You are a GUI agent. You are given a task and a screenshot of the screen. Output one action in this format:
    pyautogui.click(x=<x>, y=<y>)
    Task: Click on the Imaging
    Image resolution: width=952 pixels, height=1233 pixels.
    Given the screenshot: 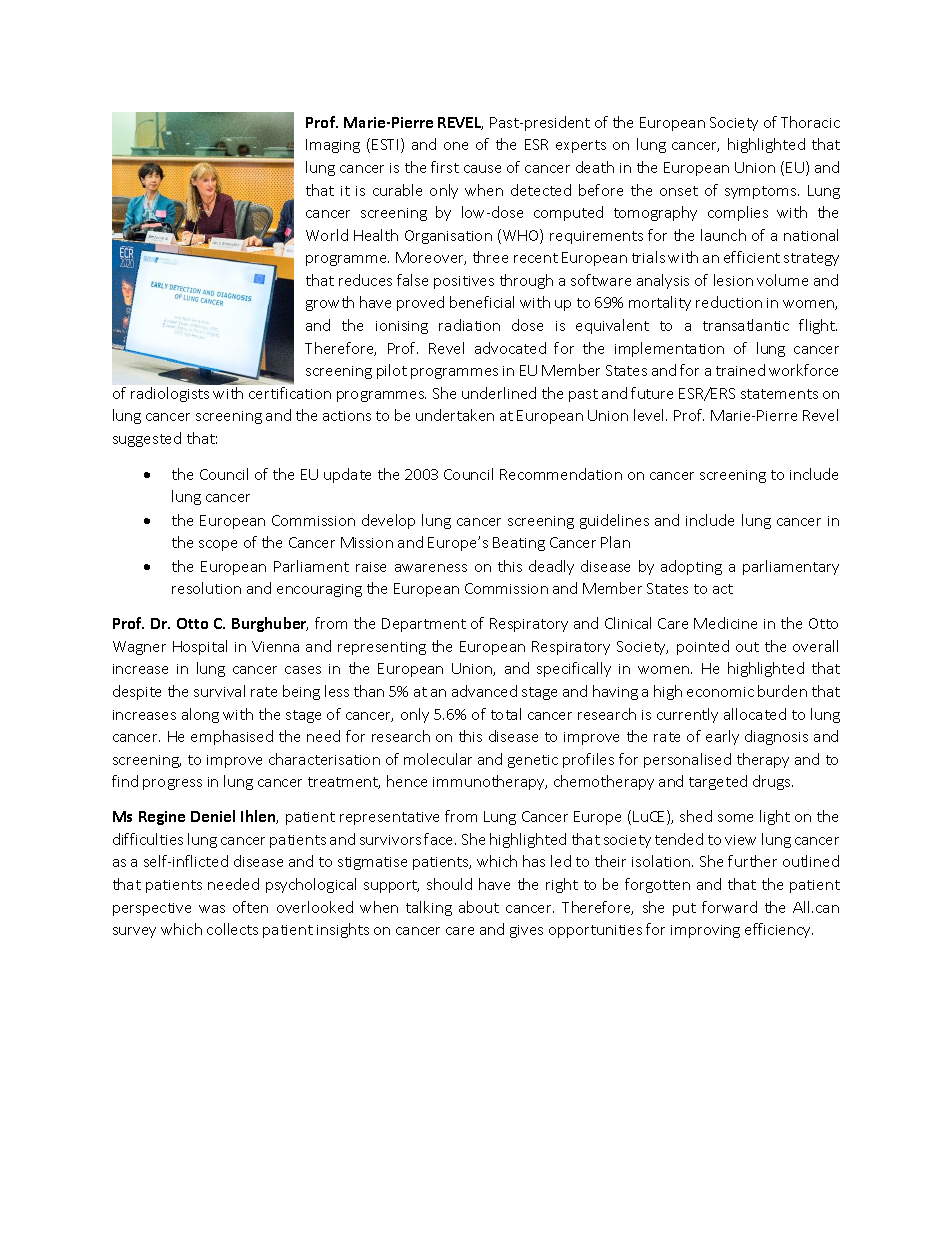 What is the action you would take?
    pyautogui.click(x=333, y=146)
